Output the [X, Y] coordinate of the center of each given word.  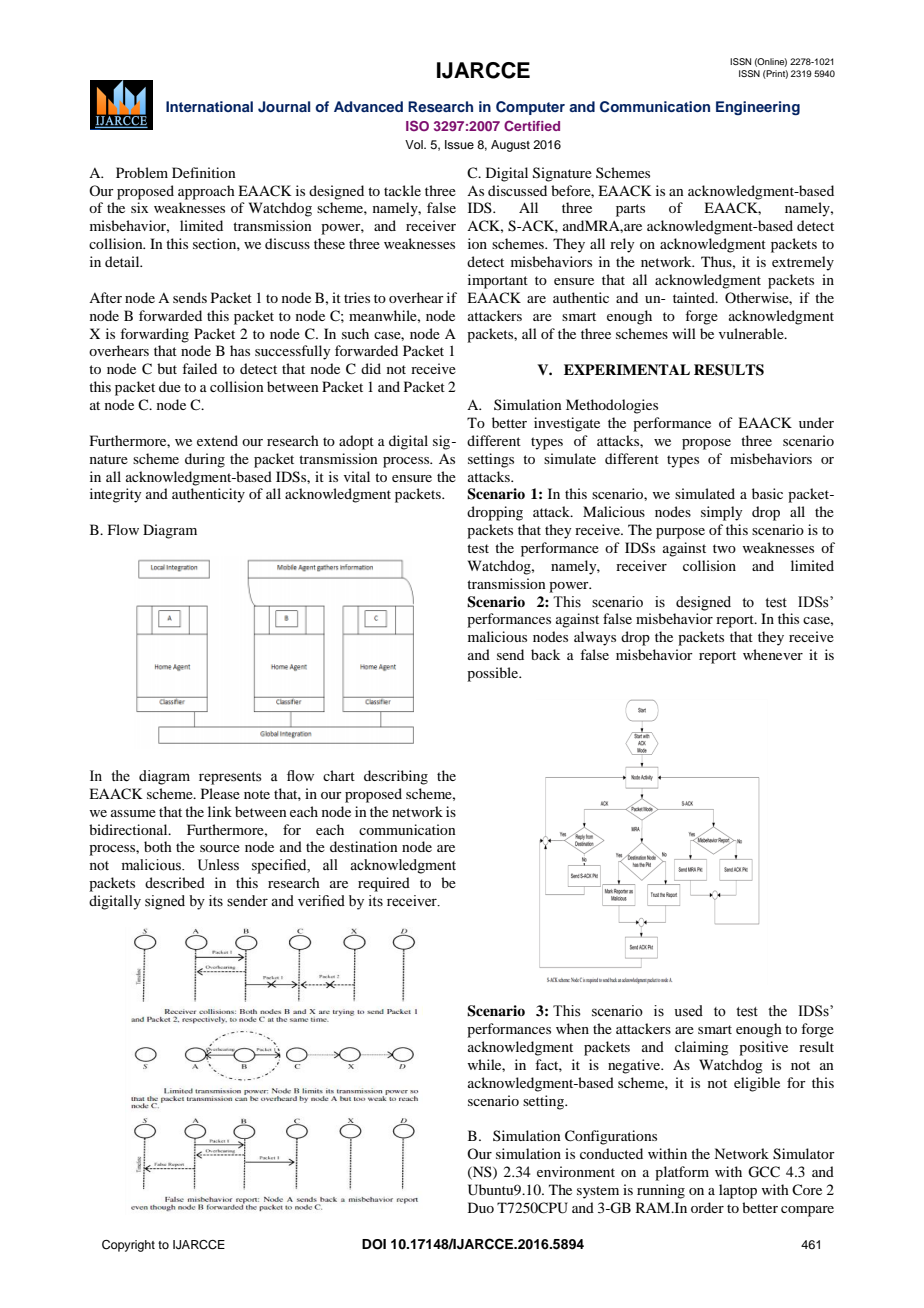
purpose [680, 533]
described [175, 882]
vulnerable [752, 333]
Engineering [758, 108]
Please [220, 793]
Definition [204, 172]
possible [494, 674]
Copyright [128, 1246]
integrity [115, 495]
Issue [459, 144]
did [371, 368]
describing [396, 777]
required [384, 884]
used [688, 1011]
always [595, 638]
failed [199, 368]
